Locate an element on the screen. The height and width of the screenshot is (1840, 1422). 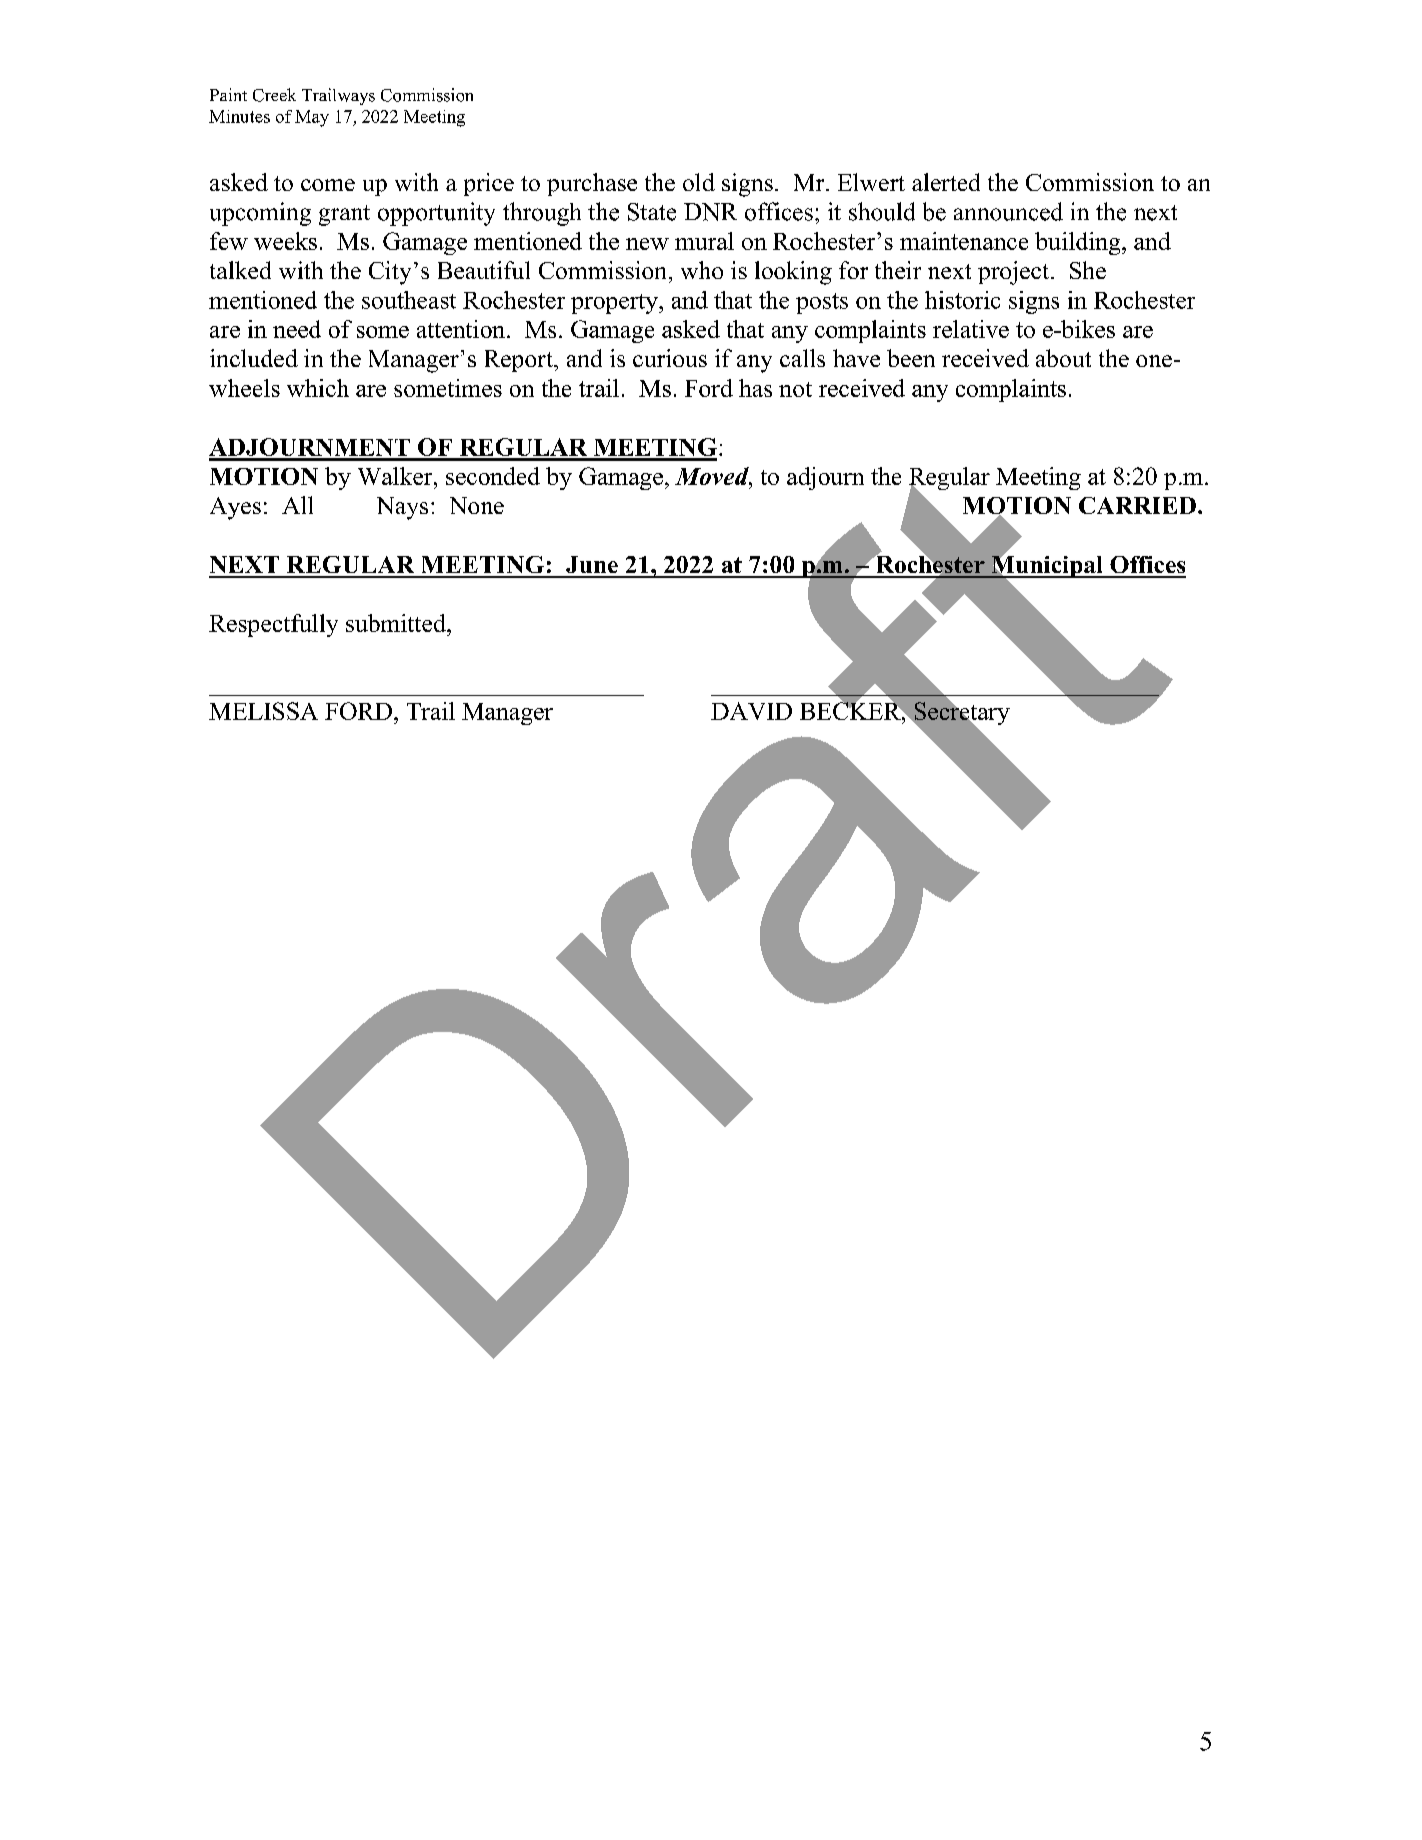
MELISSA is located at coordinates (263, 711).
